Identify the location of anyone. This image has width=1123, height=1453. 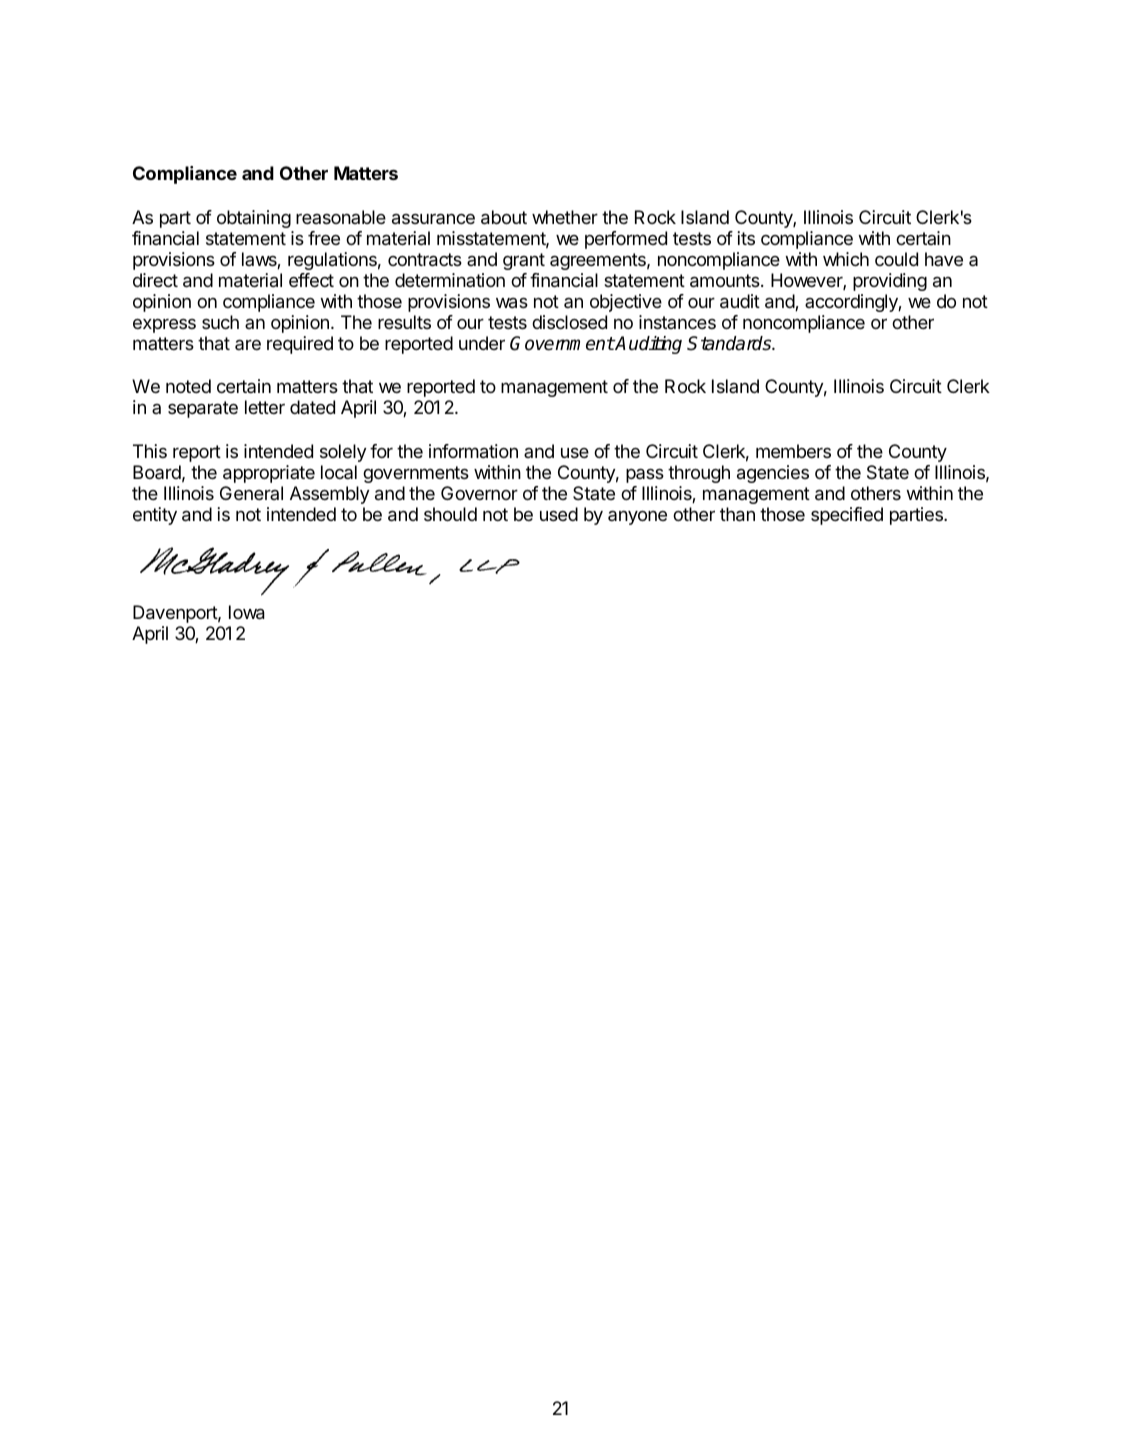
(637, 518).
